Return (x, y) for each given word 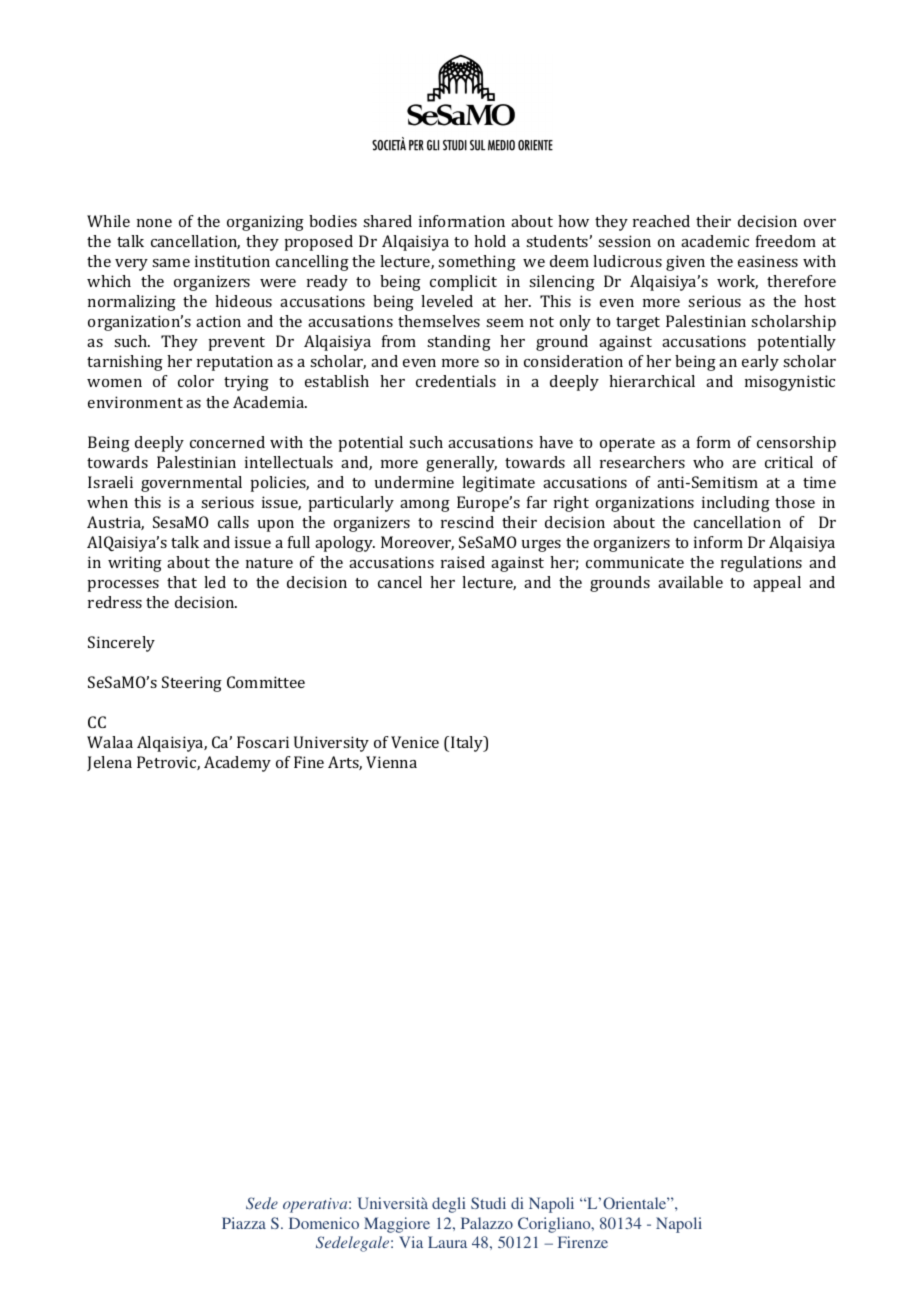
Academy (237, 764)
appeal (777, 584)
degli (449, 1205)
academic (715, 241)
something (477, 263)
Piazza (244, 1223)
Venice (415, 742)
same (171, 263)
